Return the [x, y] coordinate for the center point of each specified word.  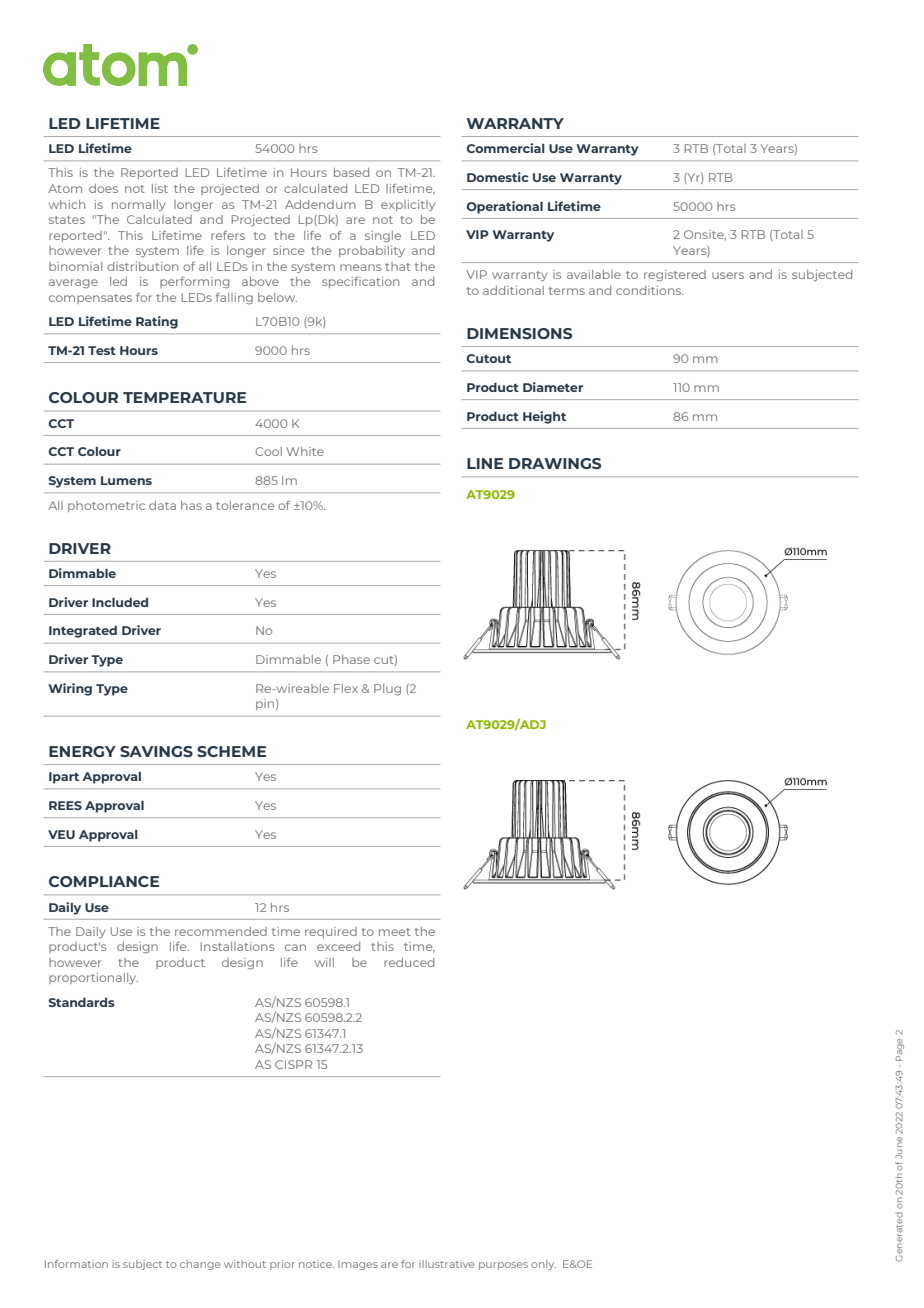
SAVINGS [156, 751]
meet [395, 932]
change [200, 1265]
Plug [387, 689]
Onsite [705, 235]
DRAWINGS [555, 463]
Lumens [126, 480]
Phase [351, 659]
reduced [409, 962]
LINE [485, 463]
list [160, 188]
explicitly [408, 205]
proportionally [93, 978]
